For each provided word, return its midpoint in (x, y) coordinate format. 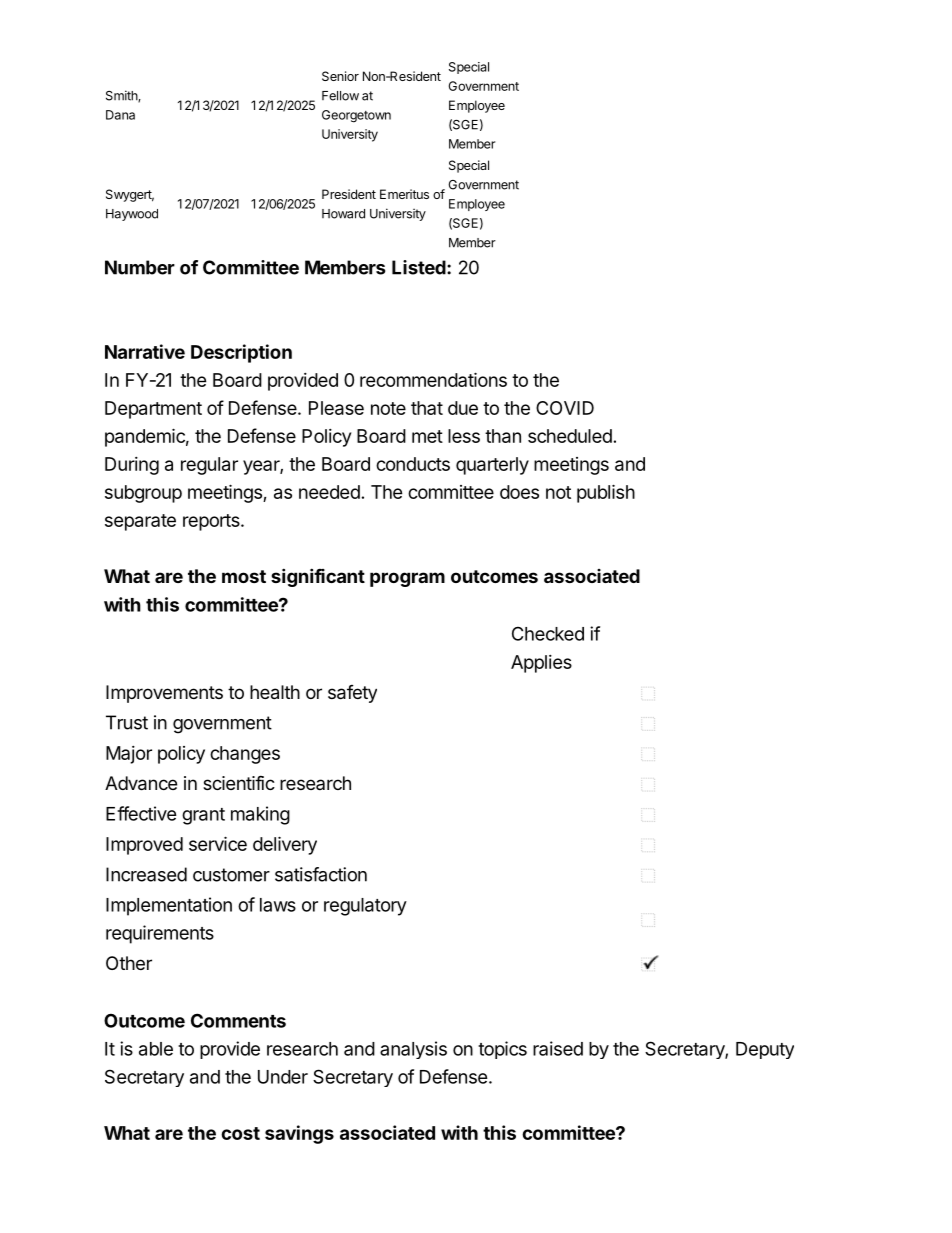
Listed (419, 267)
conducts (413, 464)
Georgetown (356, 116)
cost (240, 1133)
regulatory (365, 907)
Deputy (765, 1050)
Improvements (164, 694)
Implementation (169, 906)
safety (352, 694)
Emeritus (404, 194)
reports (212, 522)
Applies (541, 664)
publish (606, 493)
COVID (565, 408)
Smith (122, 96)
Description (241, 353)
